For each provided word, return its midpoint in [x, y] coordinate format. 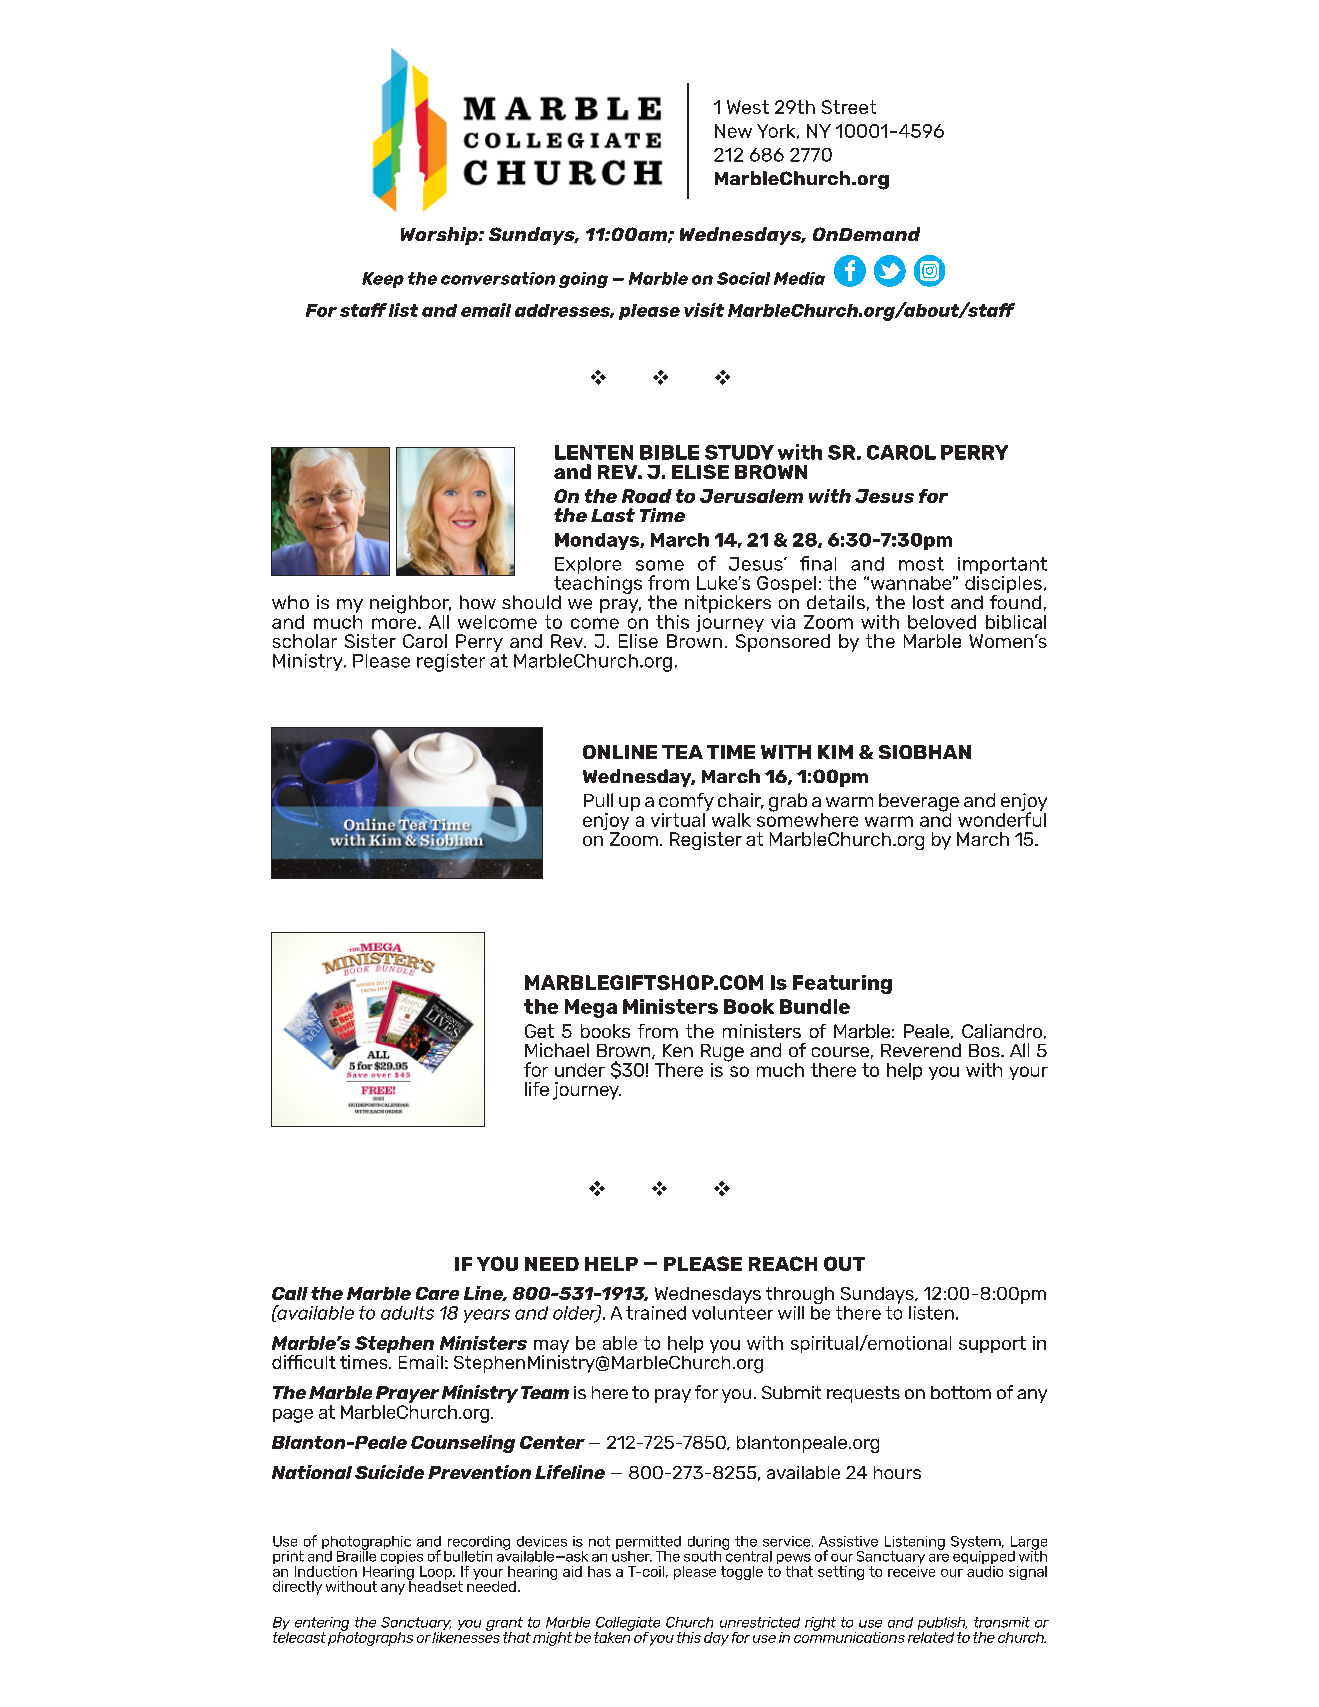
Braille [356, 1555]
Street [849, 107]
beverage [919, 803]
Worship [440, 236]
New [733, 131]
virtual [679, 818]
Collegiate [628, 1625]
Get [539, 1031]
